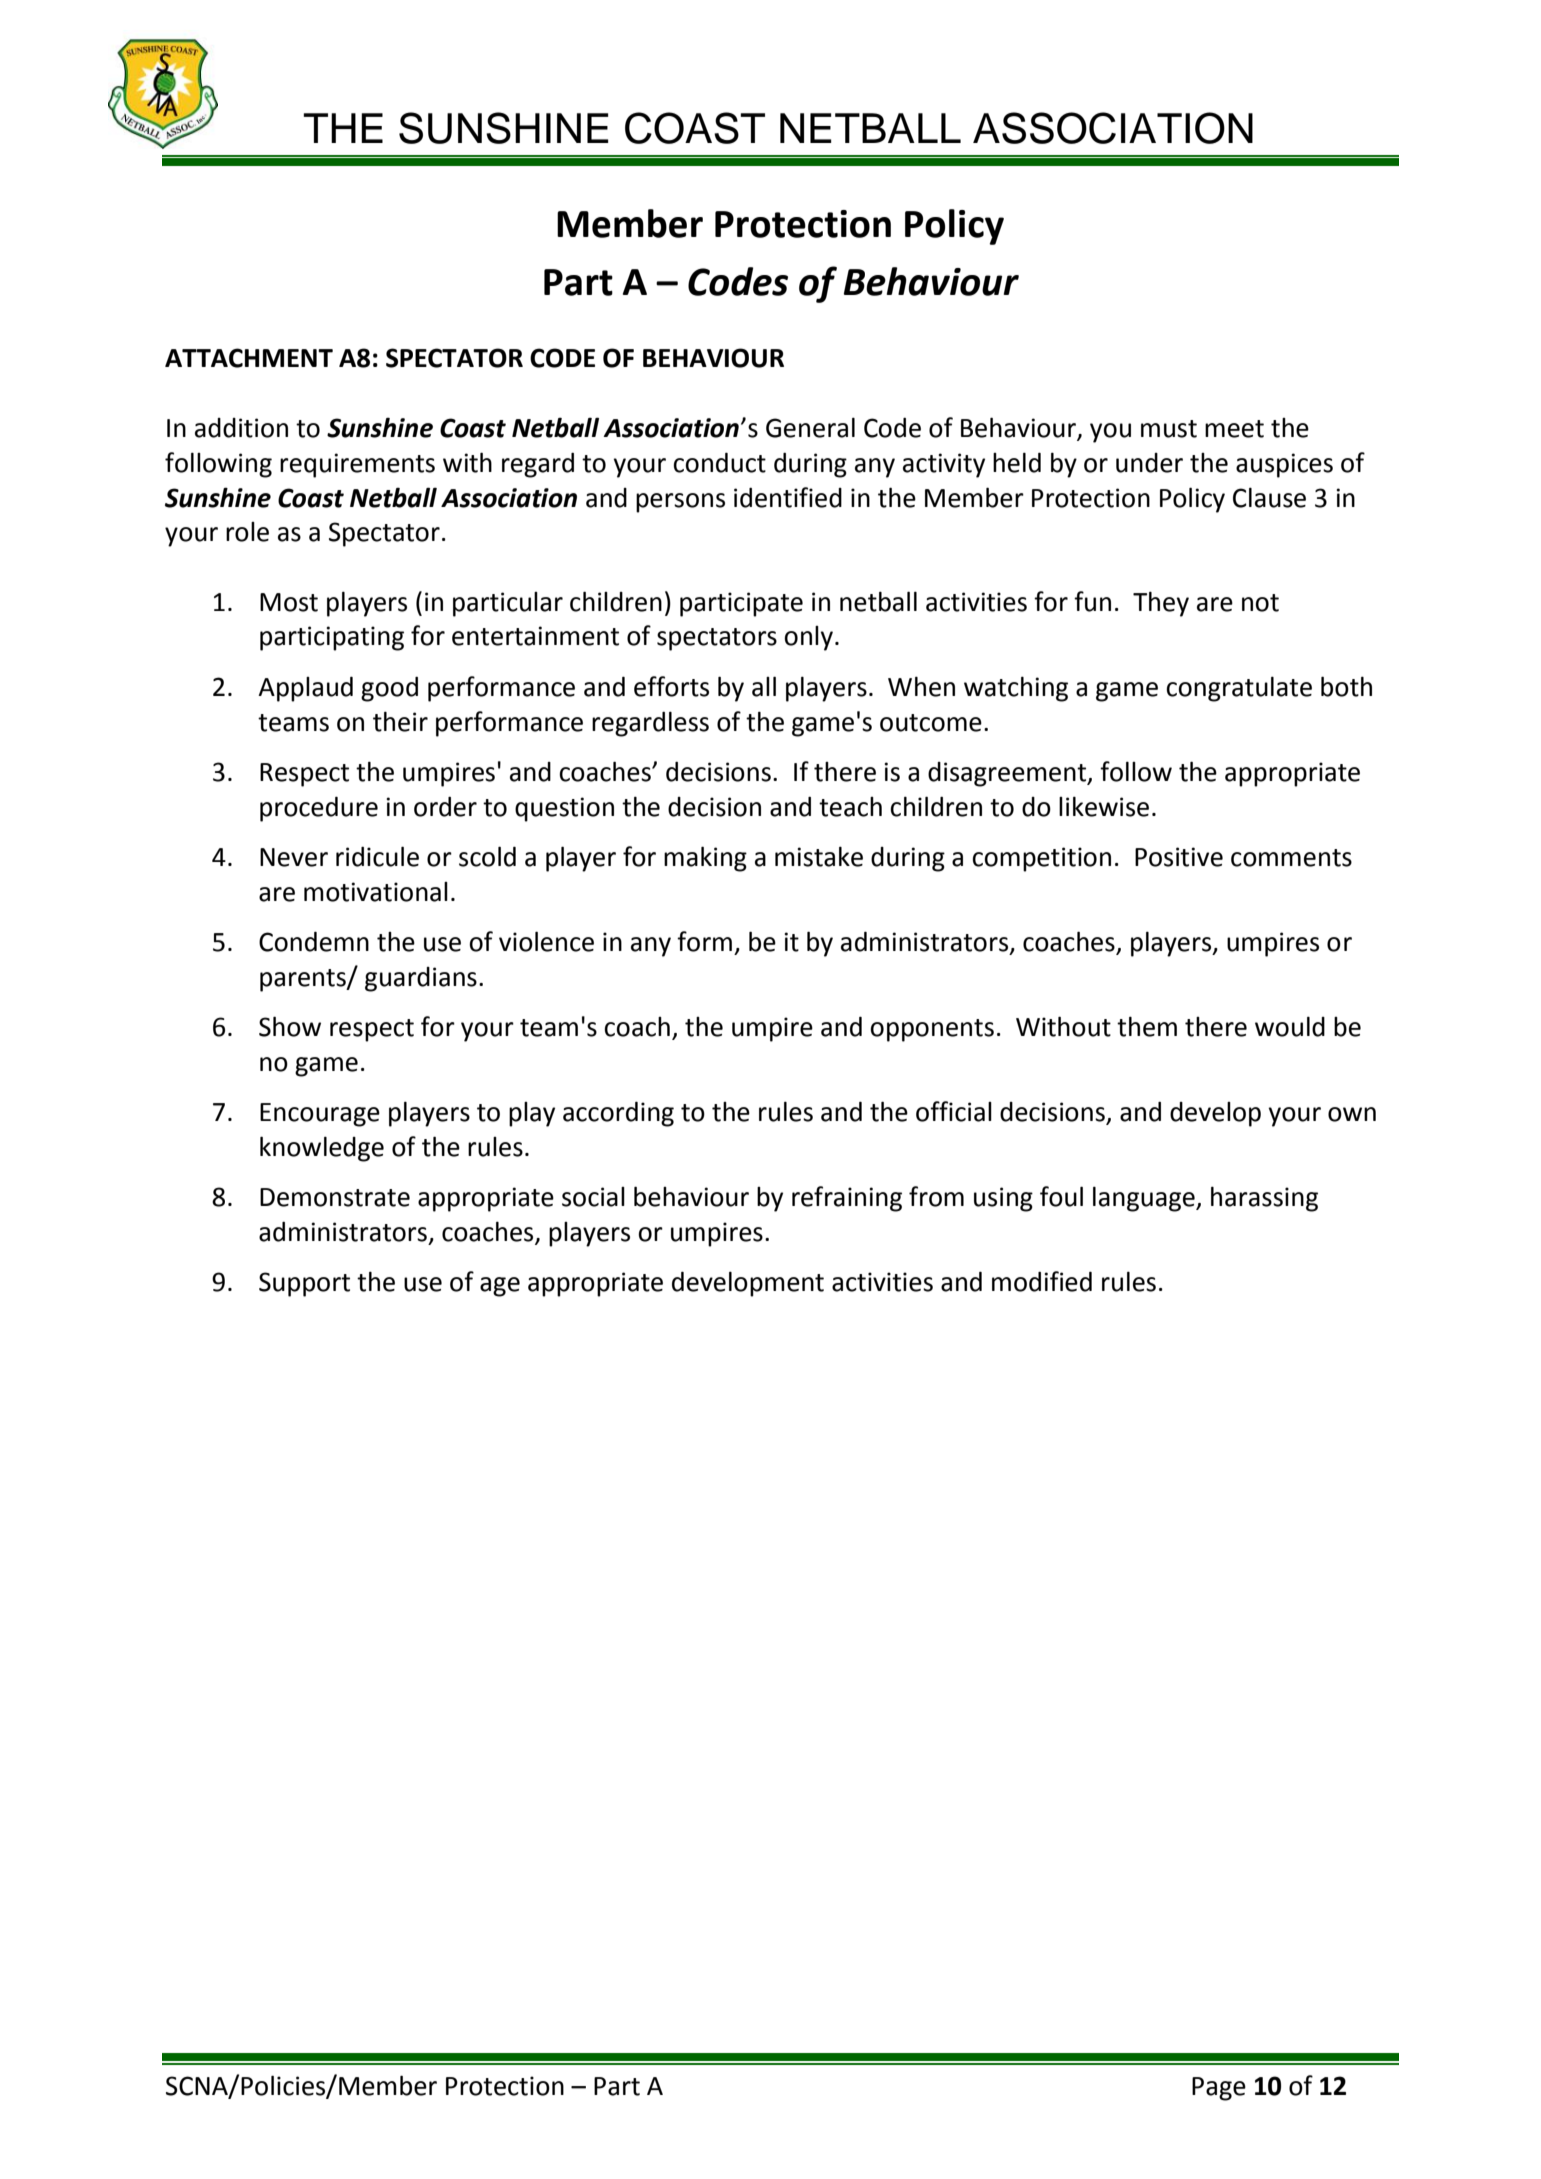 The image size is (1541, 2179). Describe the element at coordinates (810, 427) in the screenshot. I see `General` at that location.
